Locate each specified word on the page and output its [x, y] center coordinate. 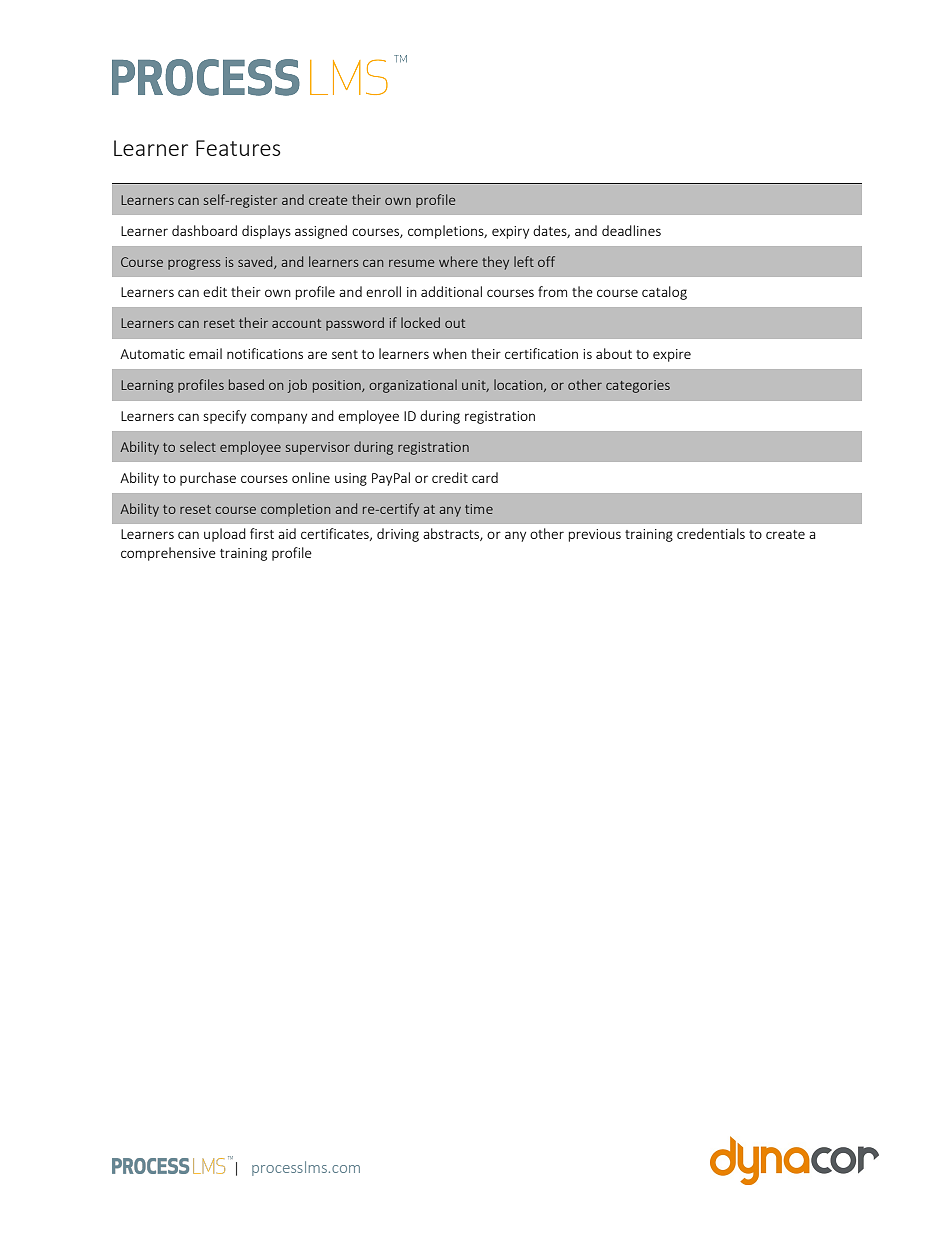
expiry [510, 232]
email [205, 353]
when [450, 353]
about [614, 353]
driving [398, 535]
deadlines [631, 230]
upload [225, 535]
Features [238, 148]
